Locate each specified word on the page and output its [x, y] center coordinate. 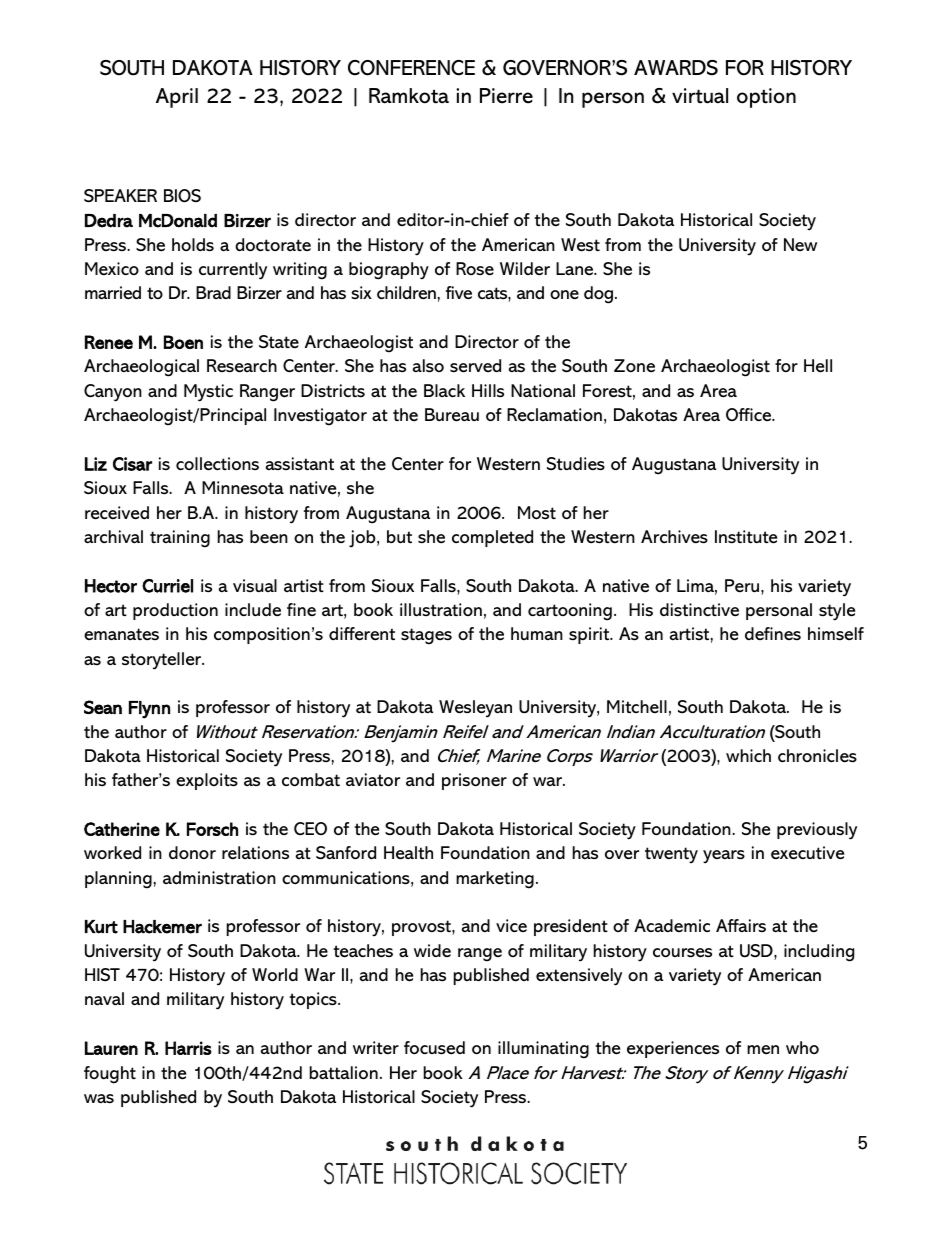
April [177, 98]
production [175, 611]
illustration [441, 609]
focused [434, 1048]
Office [750, 414]
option [766, 98]
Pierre [506, 96]
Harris [188, 1048]
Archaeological [141, 368]
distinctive [699, 609]
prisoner [474, 781]
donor [192, 852]
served [475, 366]
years [724, 856]
